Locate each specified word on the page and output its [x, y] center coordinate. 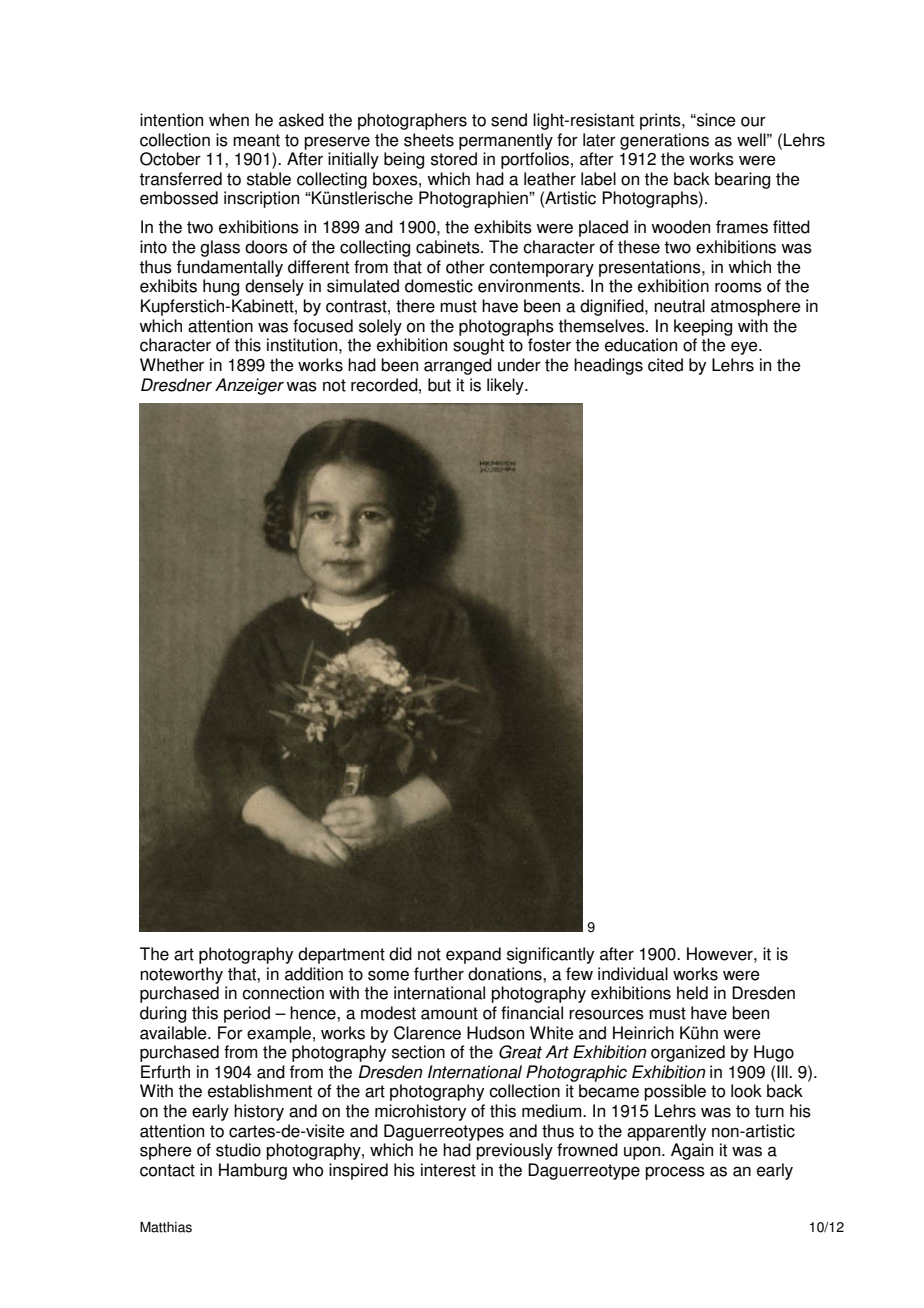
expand [473, 955]
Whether [172, 365]
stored [454, 159]
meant [256, 140]
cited [665, 365]
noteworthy [181, 975]
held [692, 993]
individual [633, 974]
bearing [742, 180]
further [439, 974]
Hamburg [253, 1171]
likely [506, 386]
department [341, 955]
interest [448, 1170]
